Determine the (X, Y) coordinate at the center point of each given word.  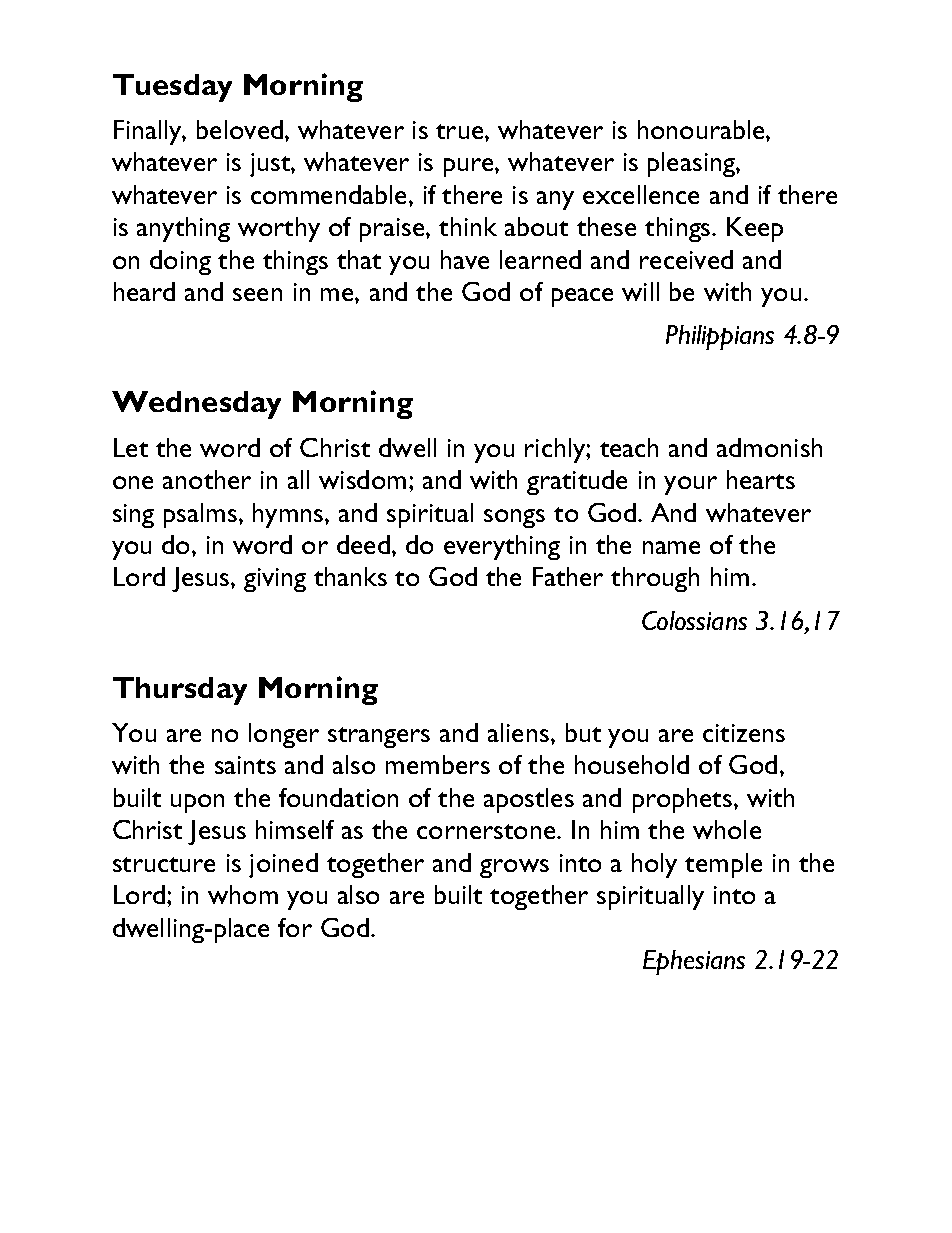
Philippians (720, 337)
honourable (702, 129)
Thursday (180, 691)
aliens (518, 732)
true (461, 131)
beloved (241, 129)
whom (243, 894)
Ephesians (694, 962)
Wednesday (196, 405)
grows (514, 868)
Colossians (694, 620)
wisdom (362, 479)
